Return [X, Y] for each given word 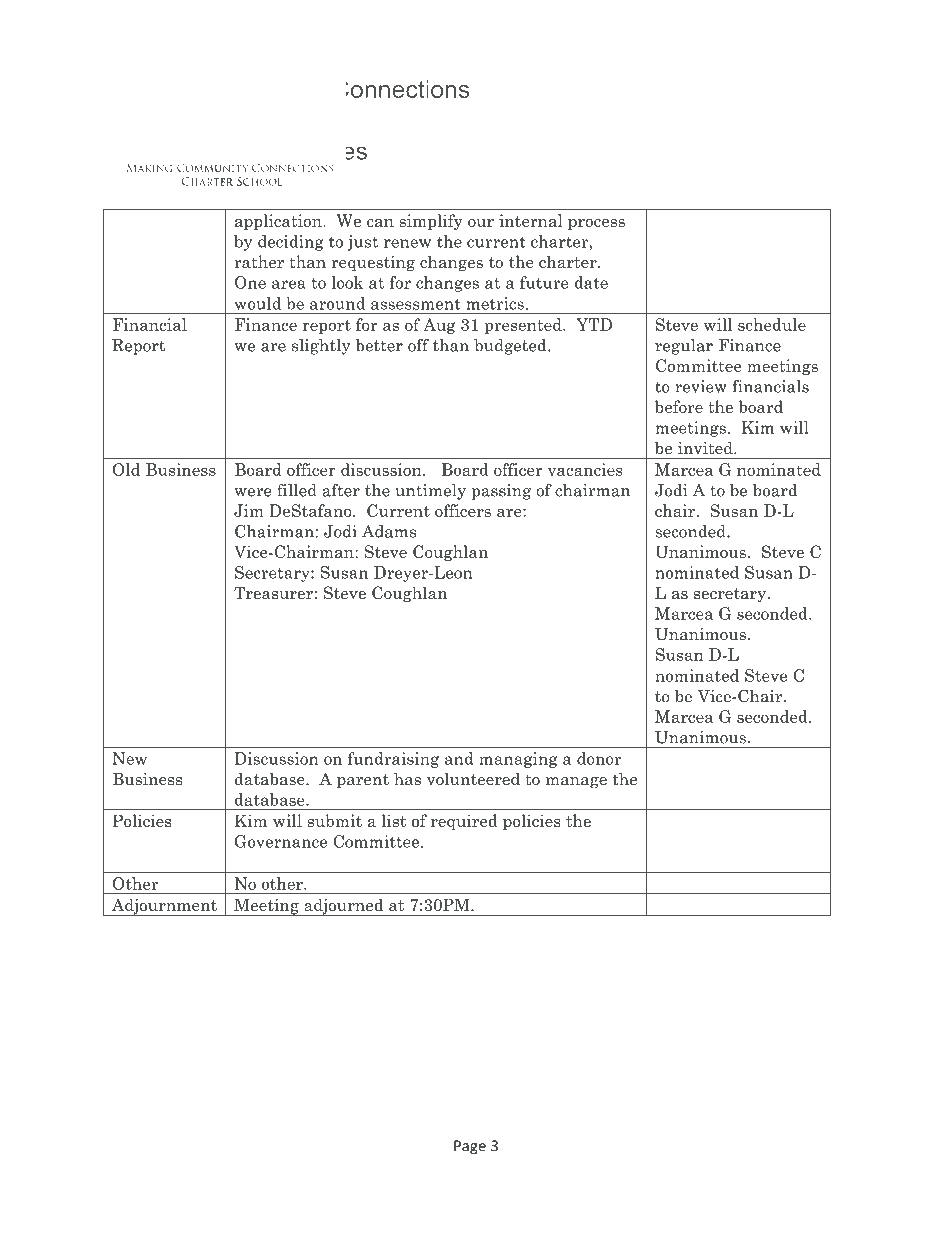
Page [470, 1147]
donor [599, 758]
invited [706, 448]
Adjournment [164, 907]
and [459, 758]
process [596, 224]
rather [259, 261]
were [253, 492]
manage [576, 783]
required [464, 822]
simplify [431, 222]
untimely [430, 492]
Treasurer [274, 592]
